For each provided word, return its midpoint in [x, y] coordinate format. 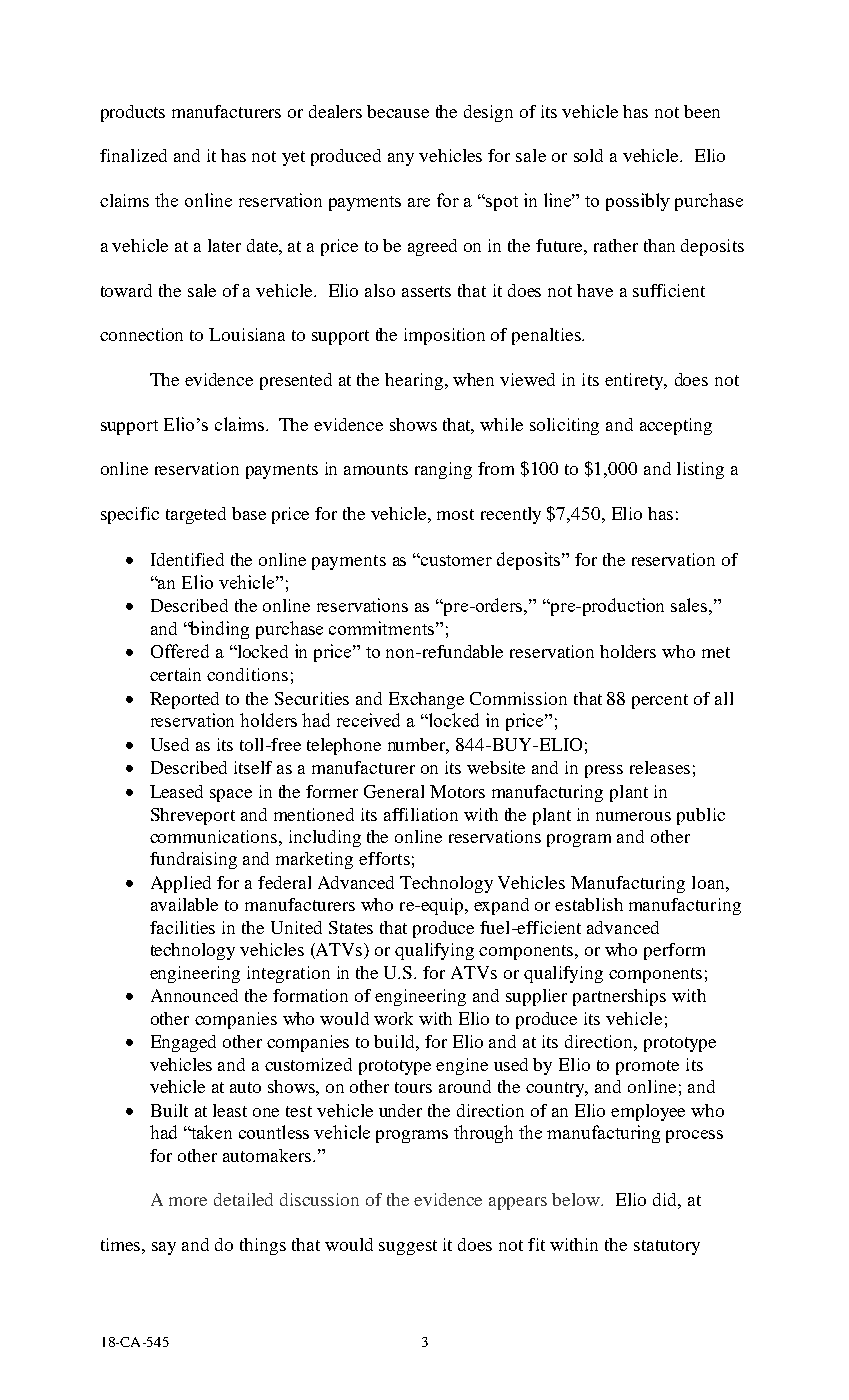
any [401, 159]
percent [660, 701]
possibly [638, 202]
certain [175, 674]
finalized [133, 155]
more [188, 1201]
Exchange [426, 700]
